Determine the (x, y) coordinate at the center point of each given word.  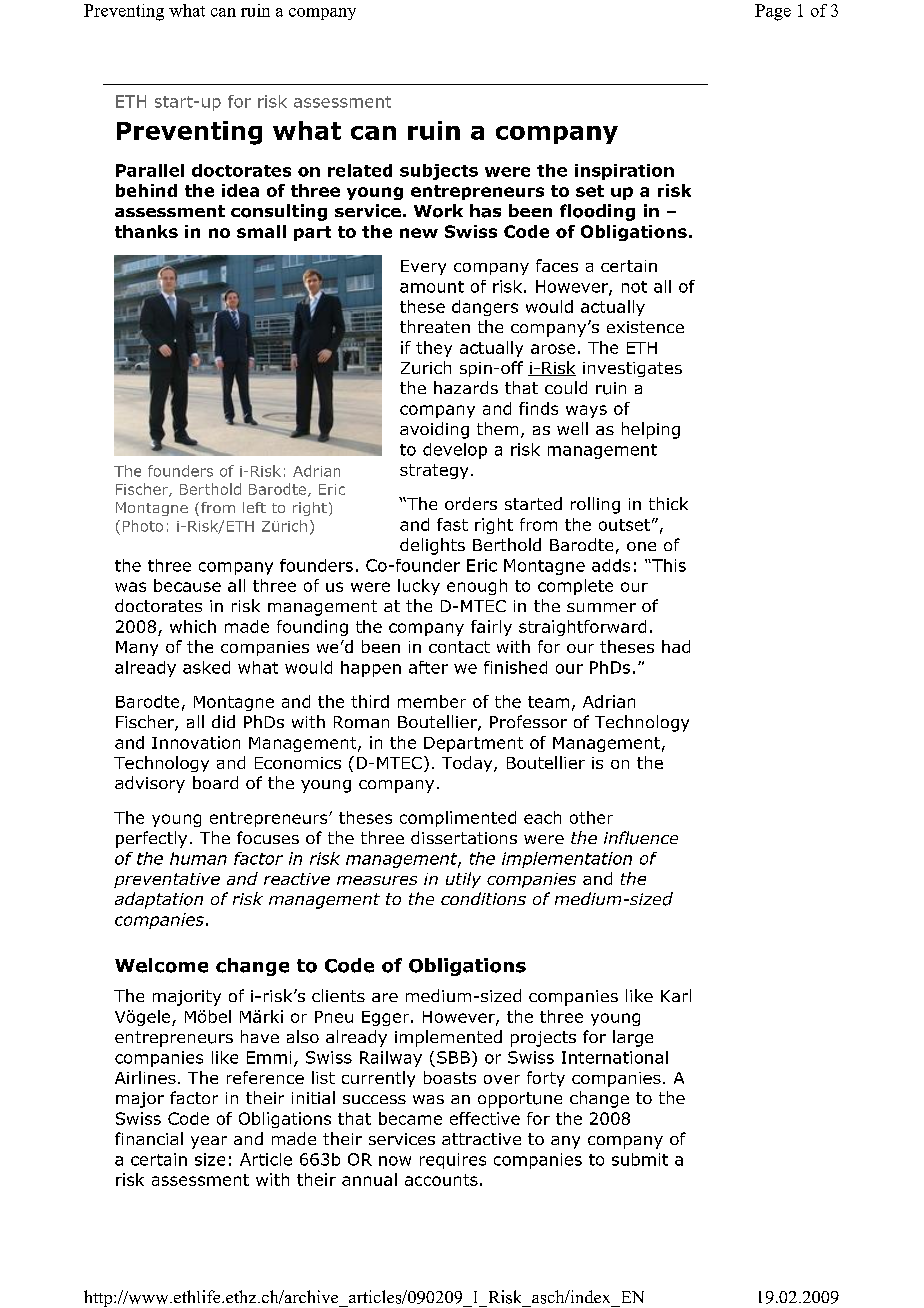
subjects (439, 172)
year (209, 1142)
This (668, 565)
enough (477, 587)
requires (453, 1161)
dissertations (464, 837)
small (261, 231)
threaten (435, 326)
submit (640, 1159)
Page (773, 12)
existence (645, 327)
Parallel (150, 170)
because (187, 585)
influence (641, 838)
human (198, 858)
